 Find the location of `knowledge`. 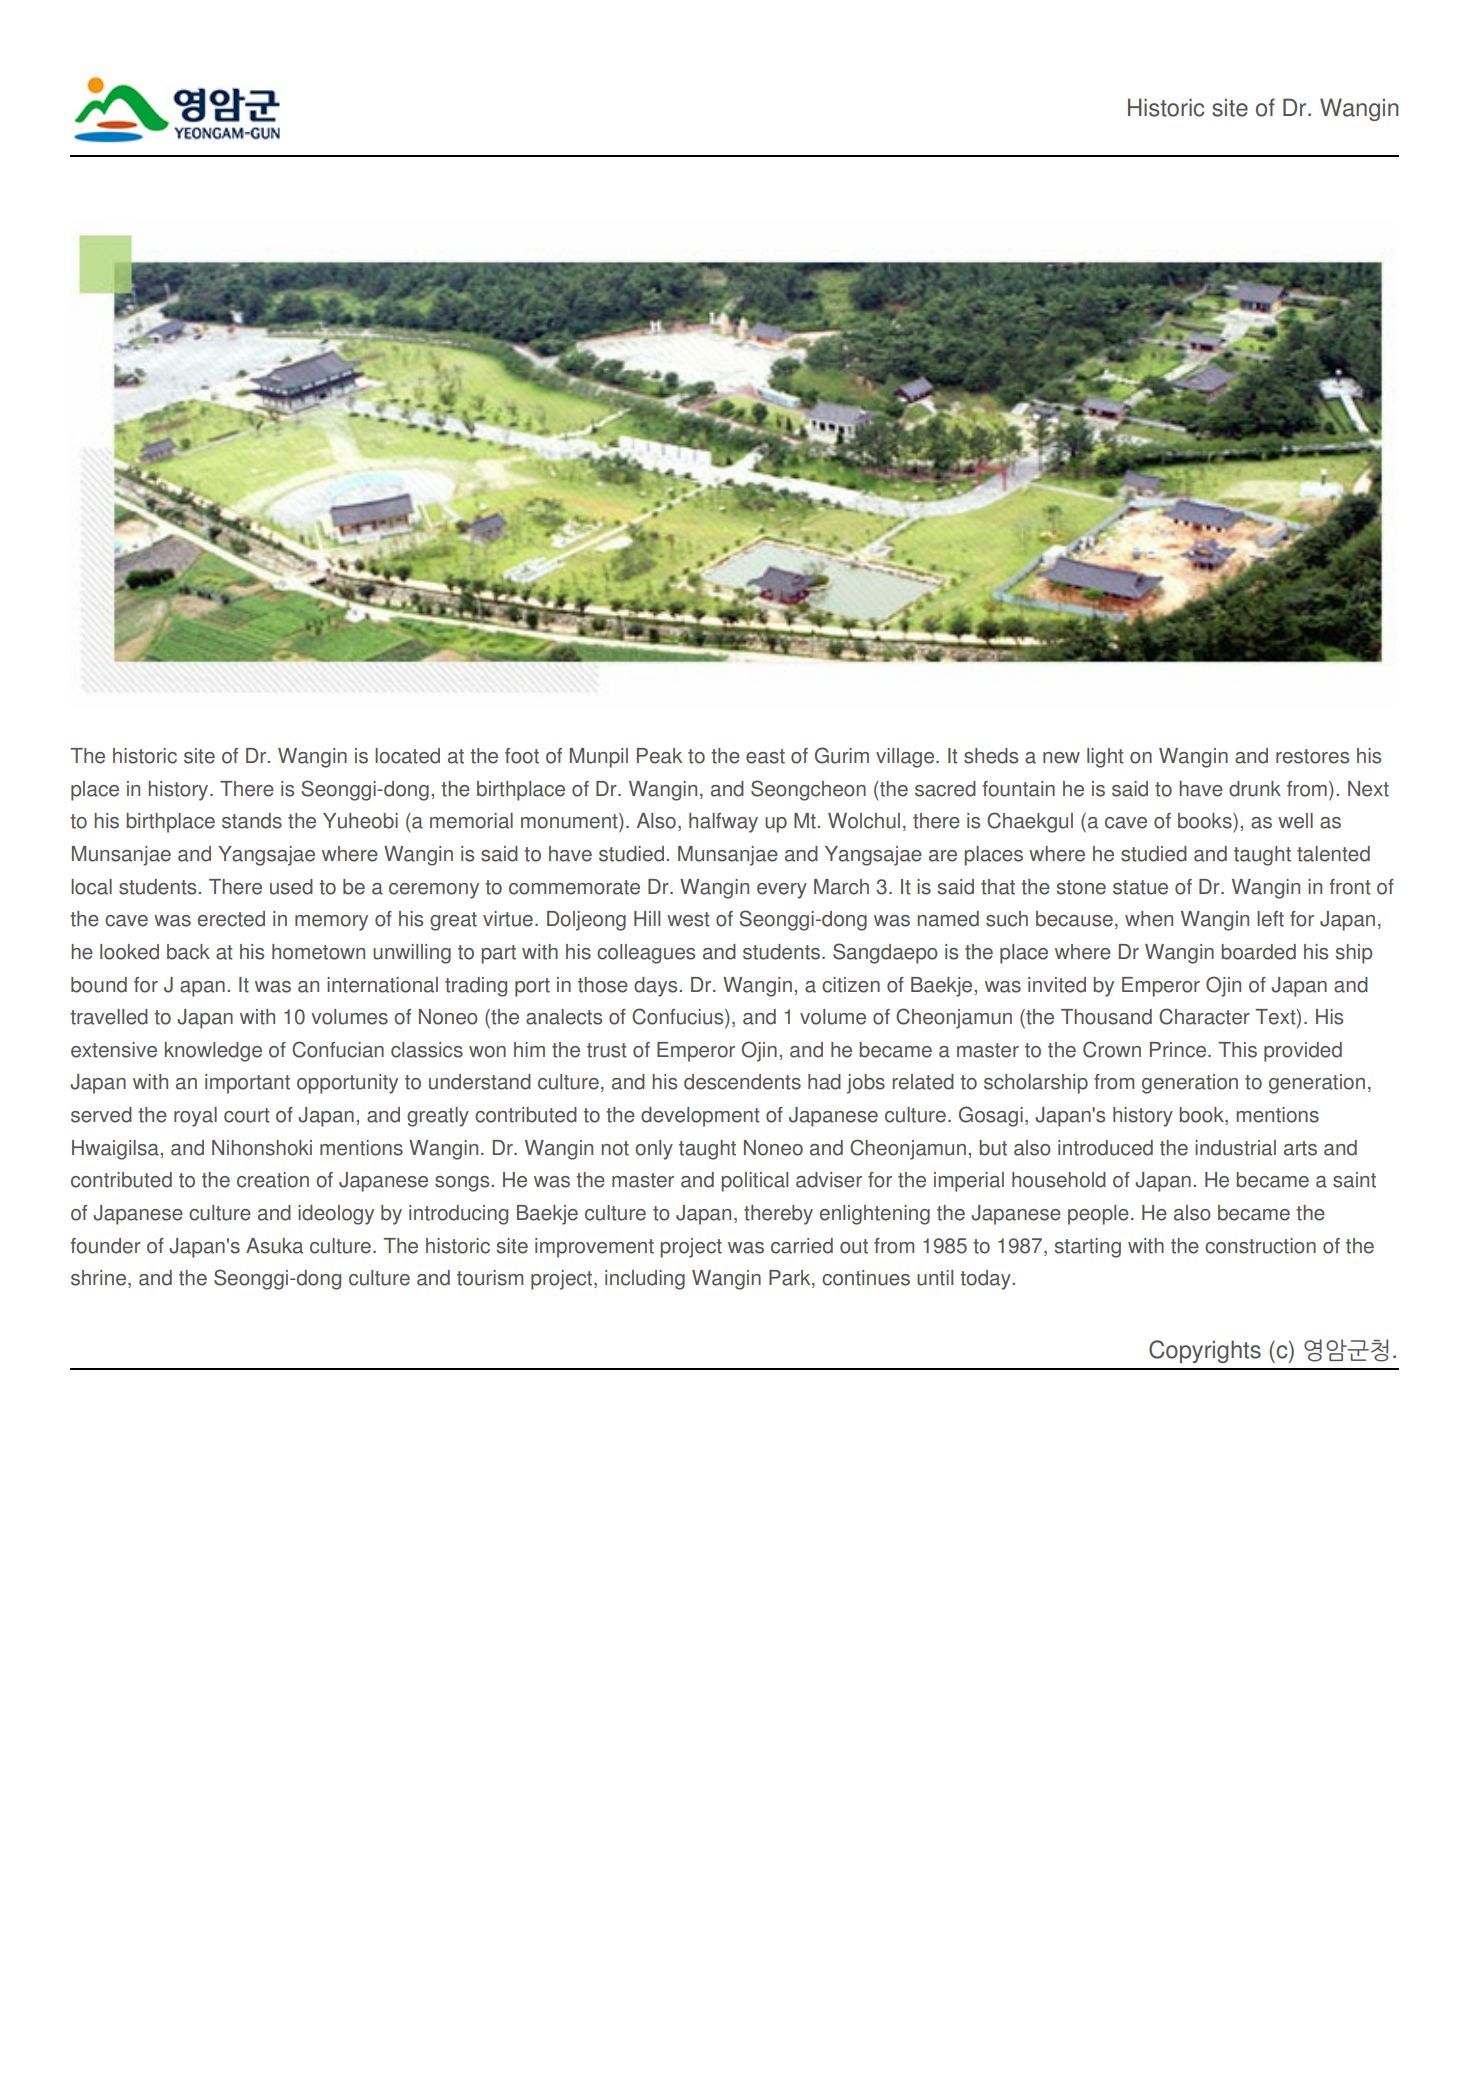

knowledge is located at coordinates (213, 1052).
